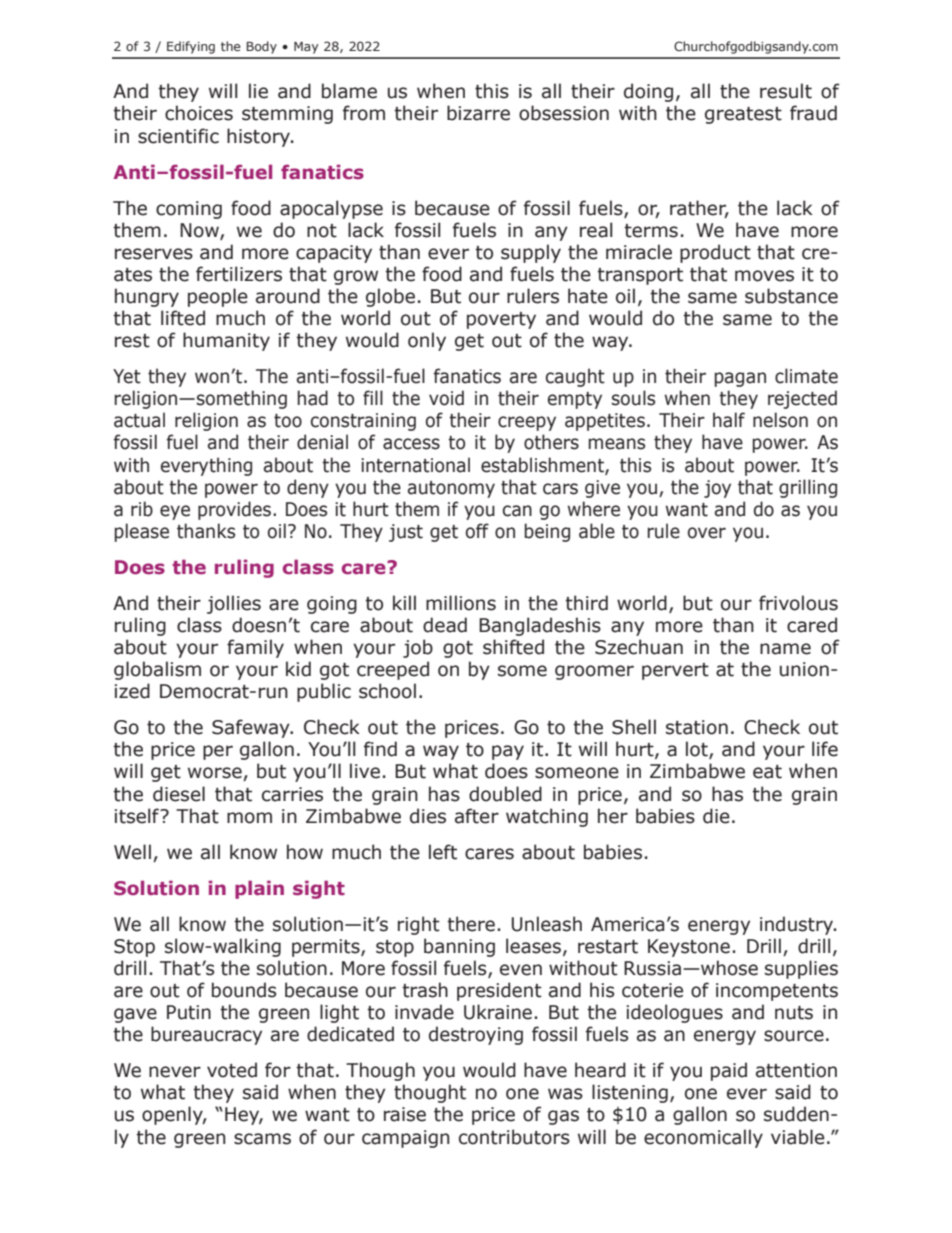 The width and height of the document is (952, 1233). What do you see at coordinates (461, 603) in the document?
I see `millions` at bounding box center [461, 603].
